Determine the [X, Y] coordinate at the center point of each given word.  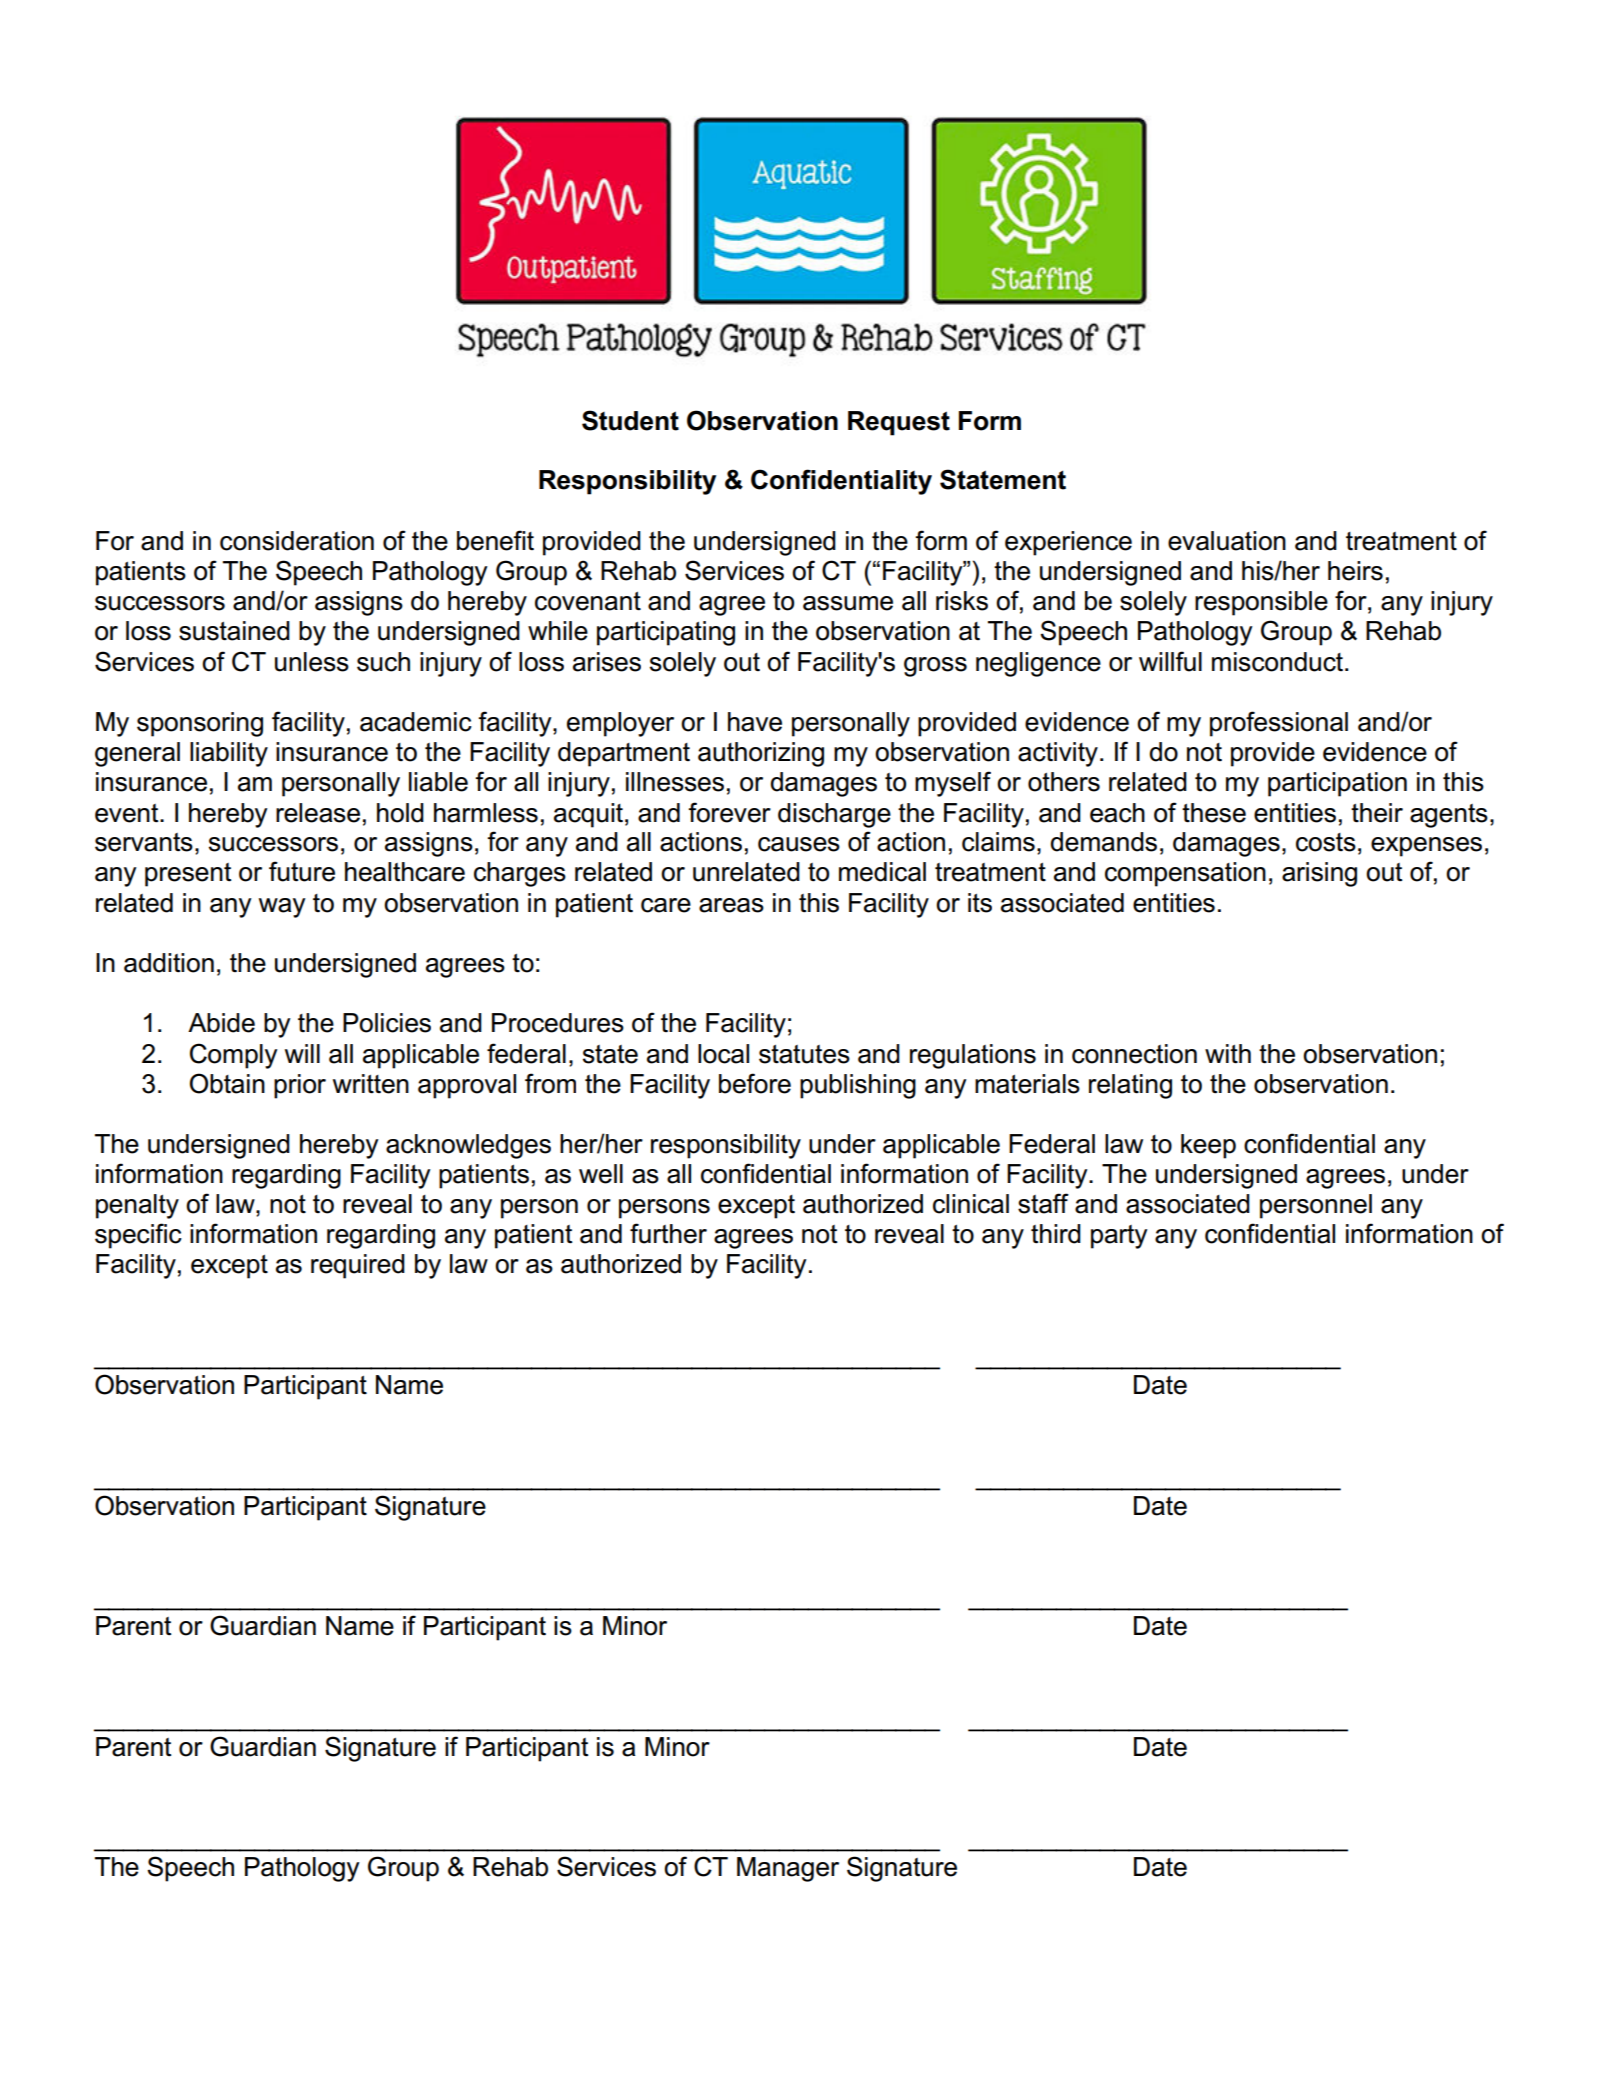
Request [899, 423]
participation [1337, 784]
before [755, 1083]
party [1119, 1237]
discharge [834, 815]
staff [1043, 1203]
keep [1208, 1146]
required [358, 1266]
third [1056, 1234]
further [668, 1233]
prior [300, 1086]
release [318, 813]
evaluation [1227, 541]
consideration [297, 541]
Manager [788, 1869]
